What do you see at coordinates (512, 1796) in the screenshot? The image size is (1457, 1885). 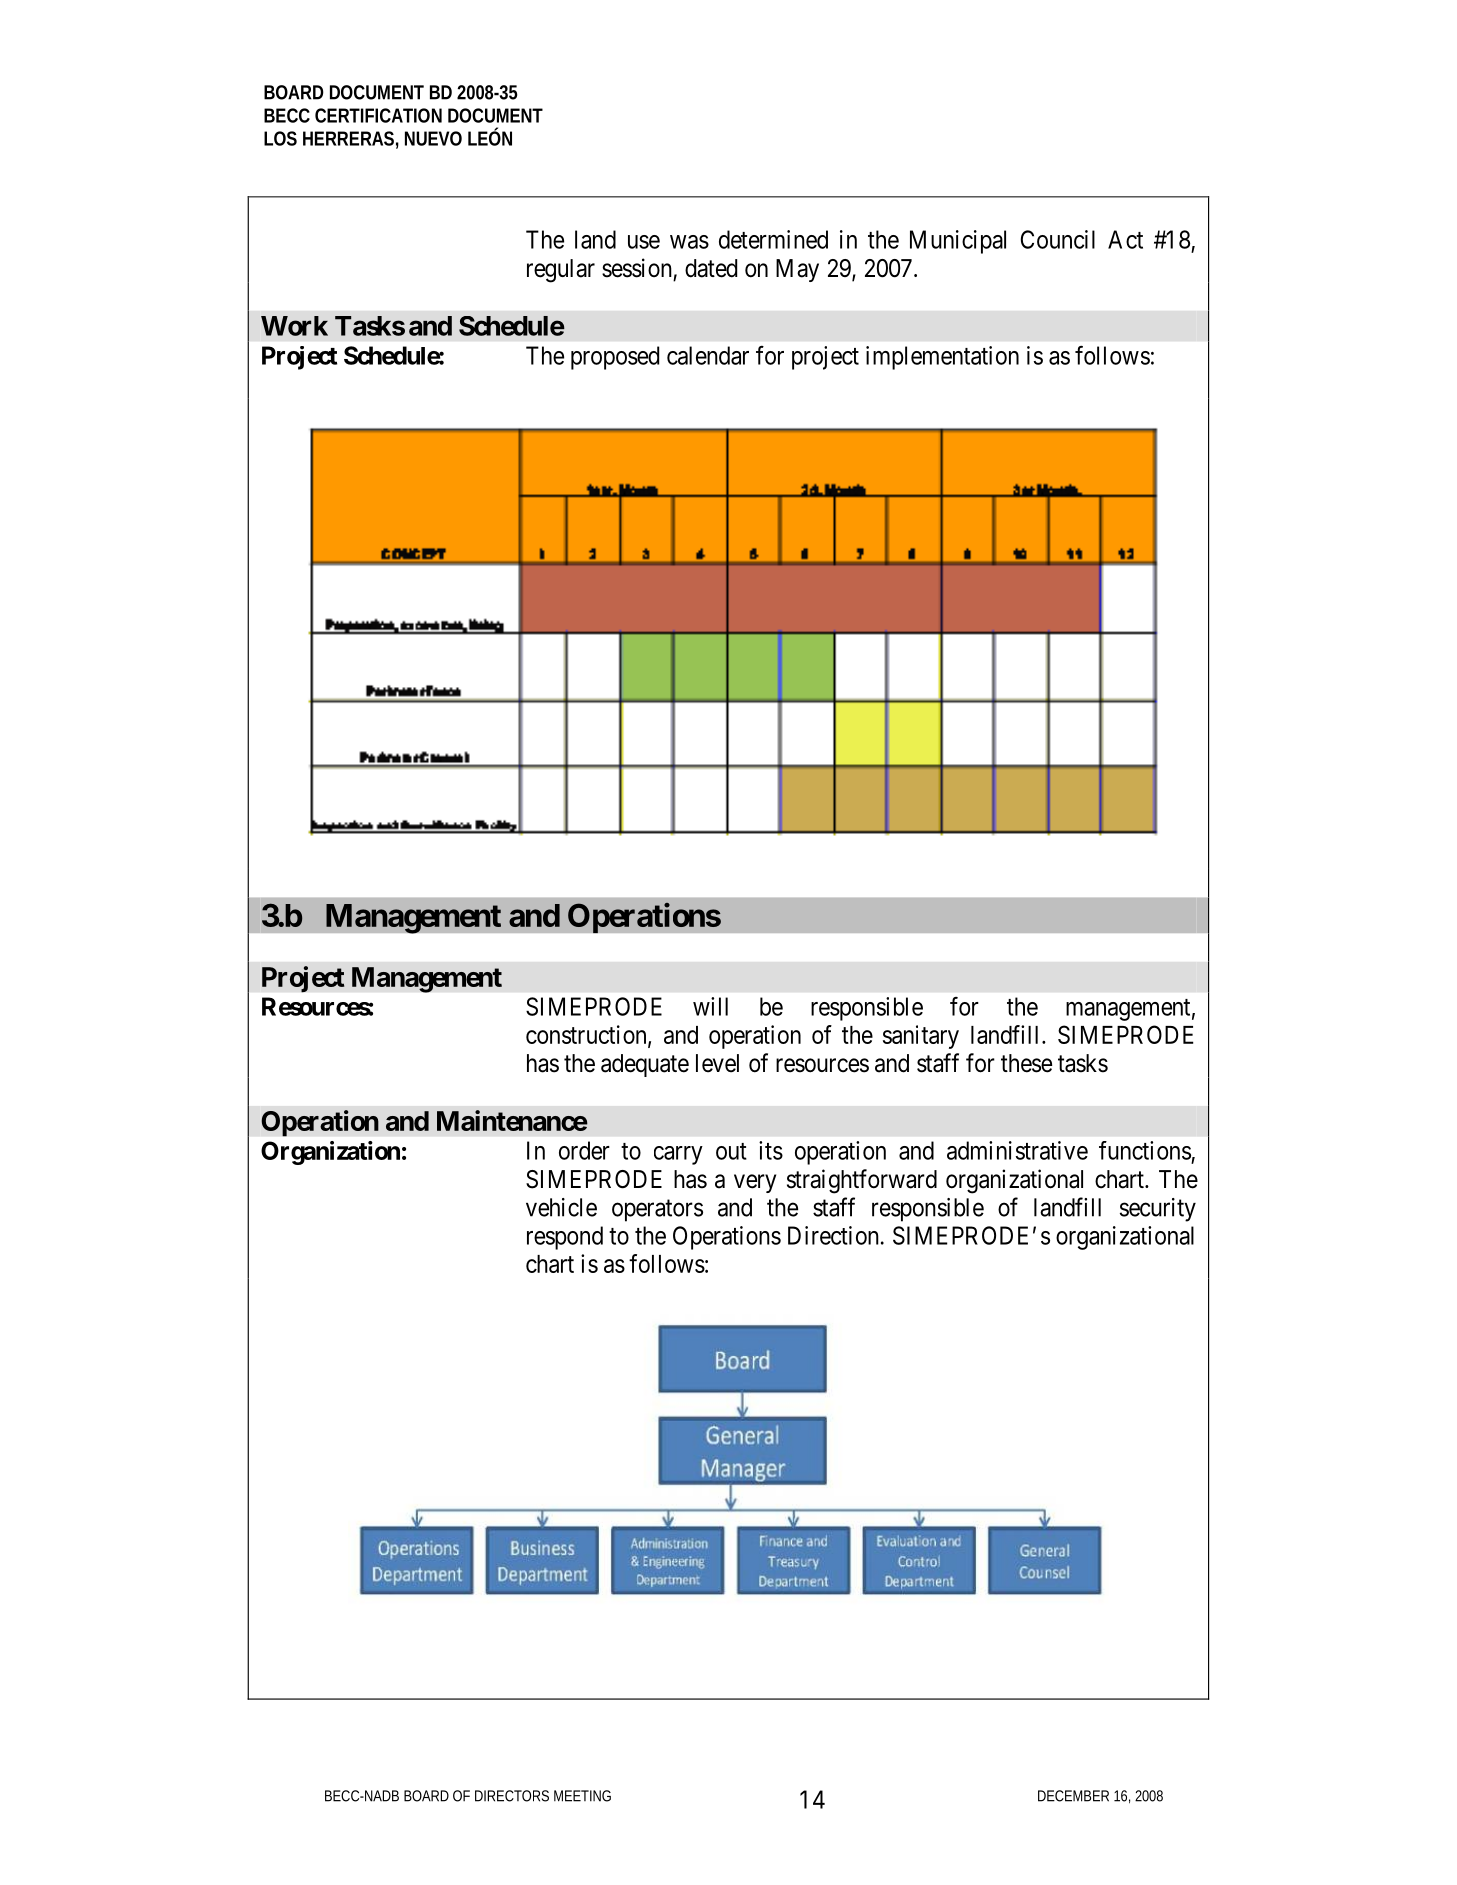 I see `DIRECTORS` at bounding box center [512, 1796].
